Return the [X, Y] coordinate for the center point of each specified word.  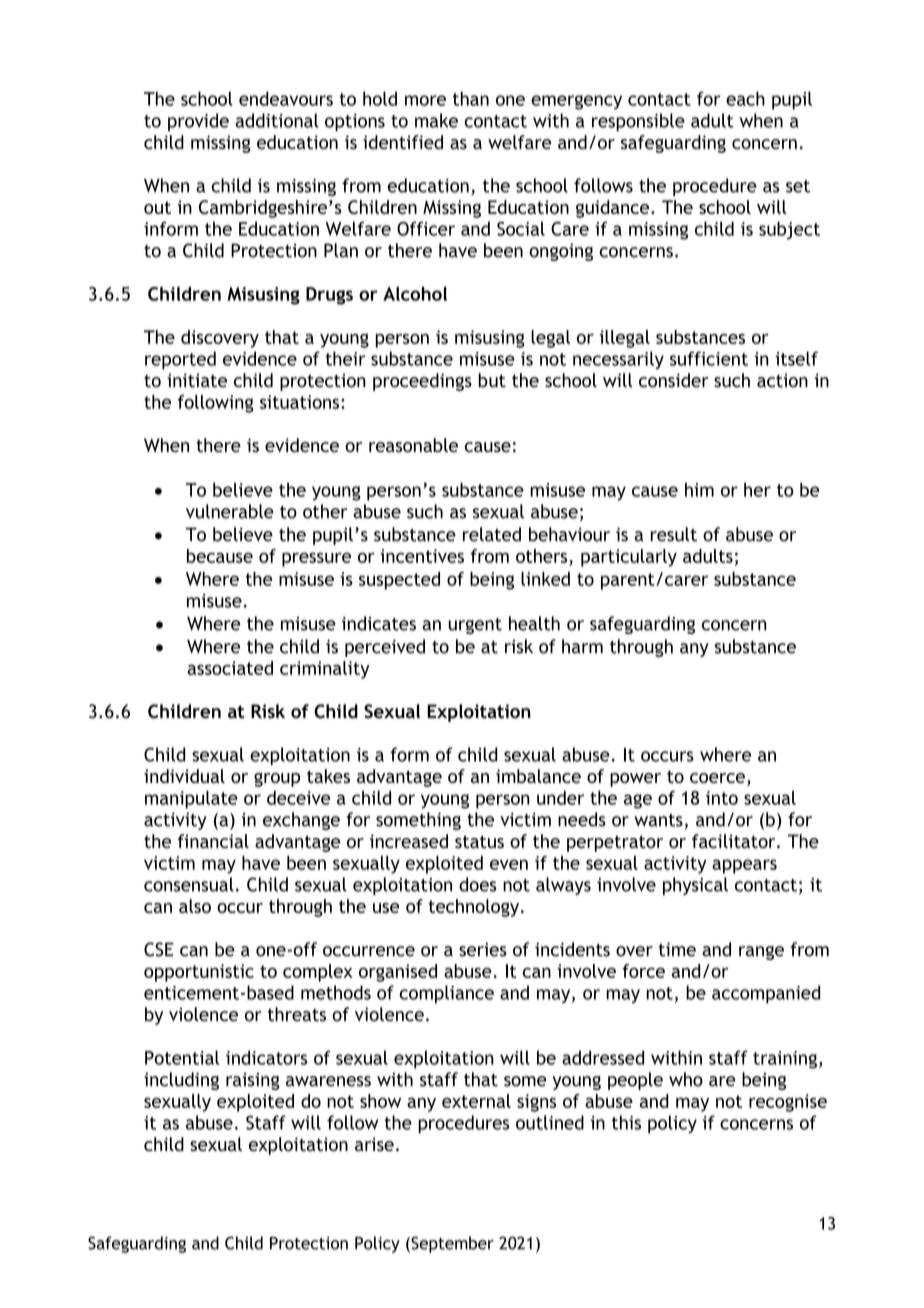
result [674, 534]
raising [253, 1081]
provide [198, 122]
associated [230, 668]
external [476, 1101]
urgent [475, 626]
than [471, 98]
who [686, 1079]
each [745, 98]
